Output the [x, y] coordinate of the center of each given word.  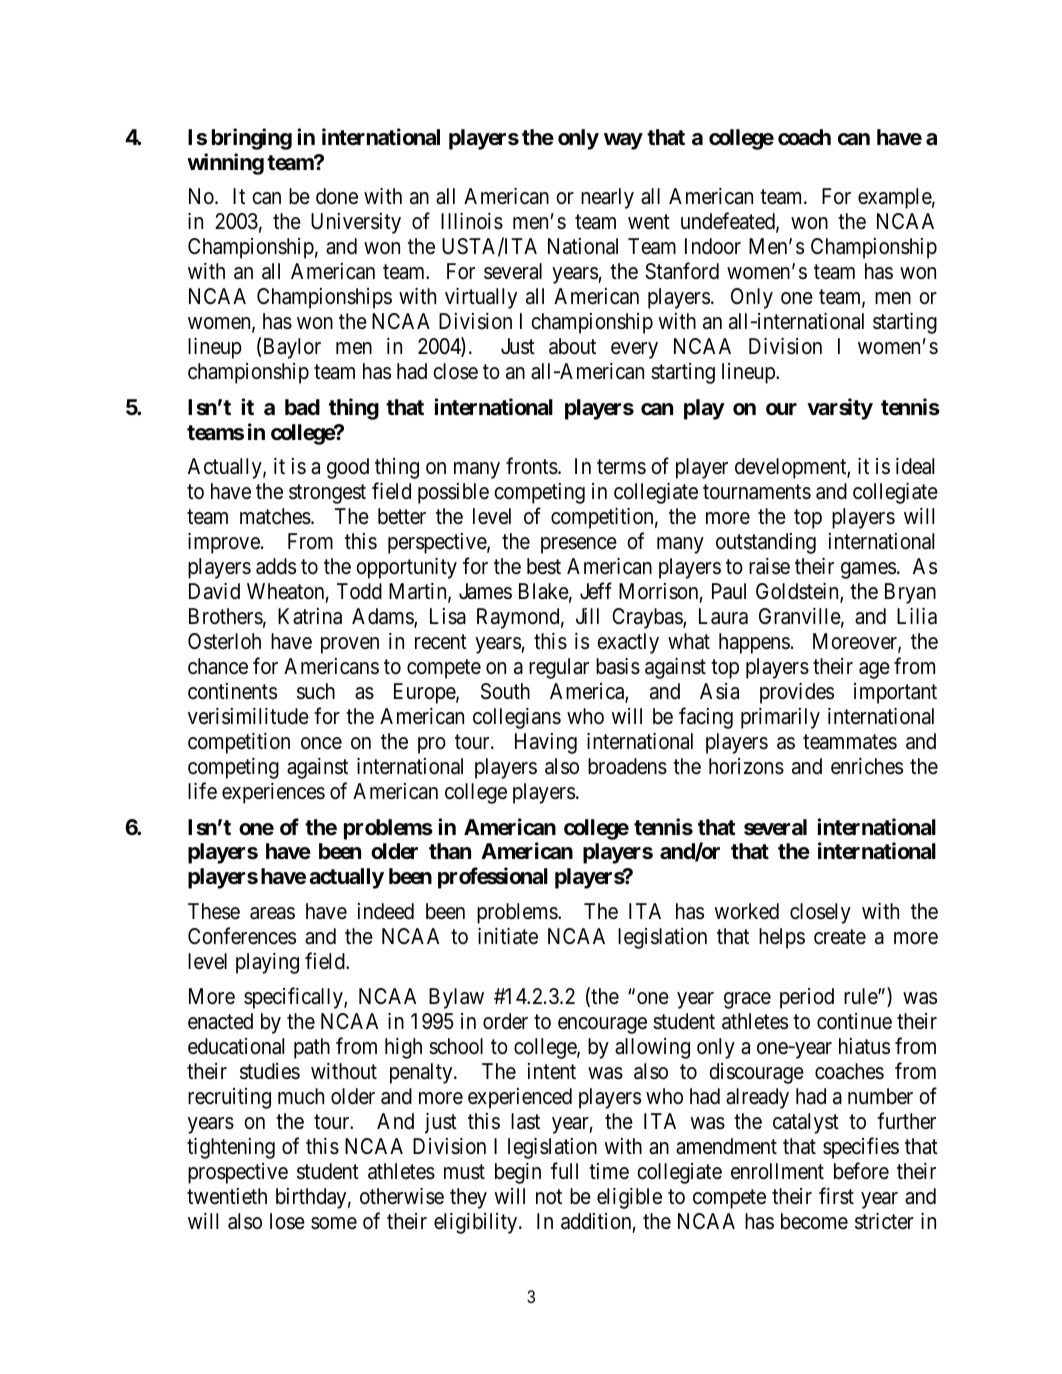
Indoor [713, 246]
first [836, 1196]
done [337, 196]
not [549, 1197]
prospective [238, 1173]
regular [559, 668]
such [316, 691]
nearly [607, 198]
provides [797, 693]
